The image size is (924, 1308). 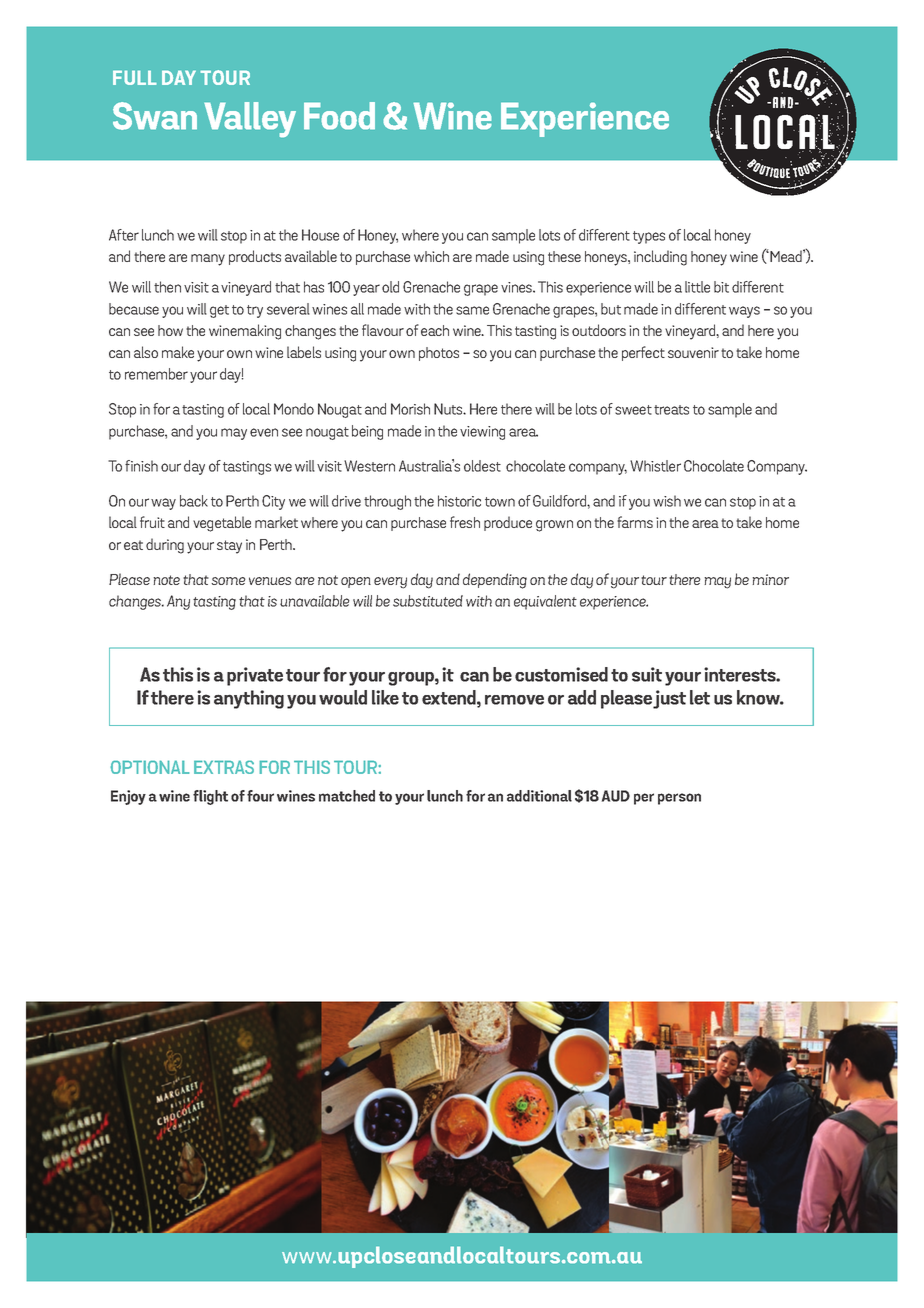 What do you see at coordinates (339, 115) in the page?
I see `Food` at bounding box center [339, 115].
